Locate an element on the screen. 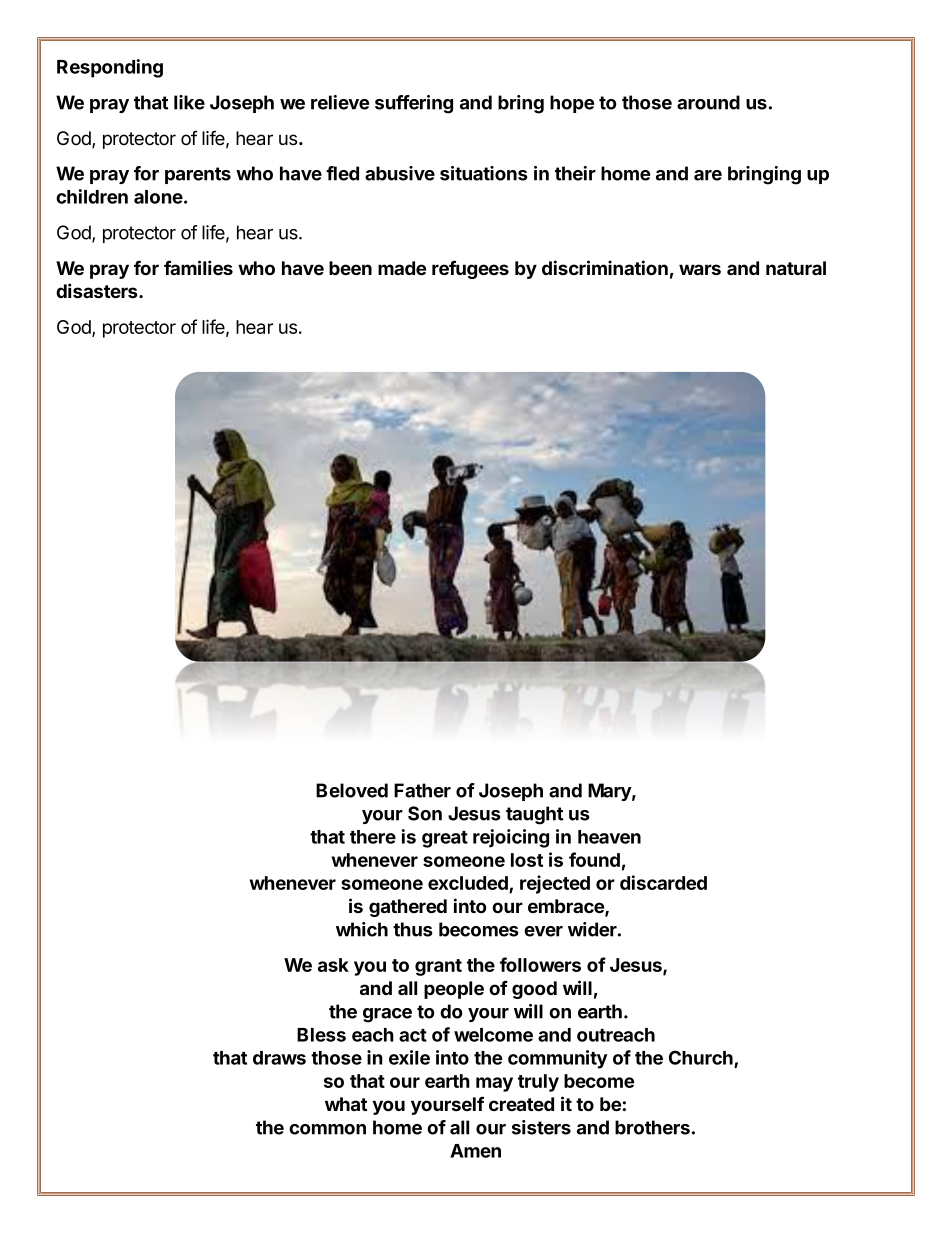 Image resolution: width=952 pixels, height=1233 pixels. Beloved is located at coordinates (352, 790).
